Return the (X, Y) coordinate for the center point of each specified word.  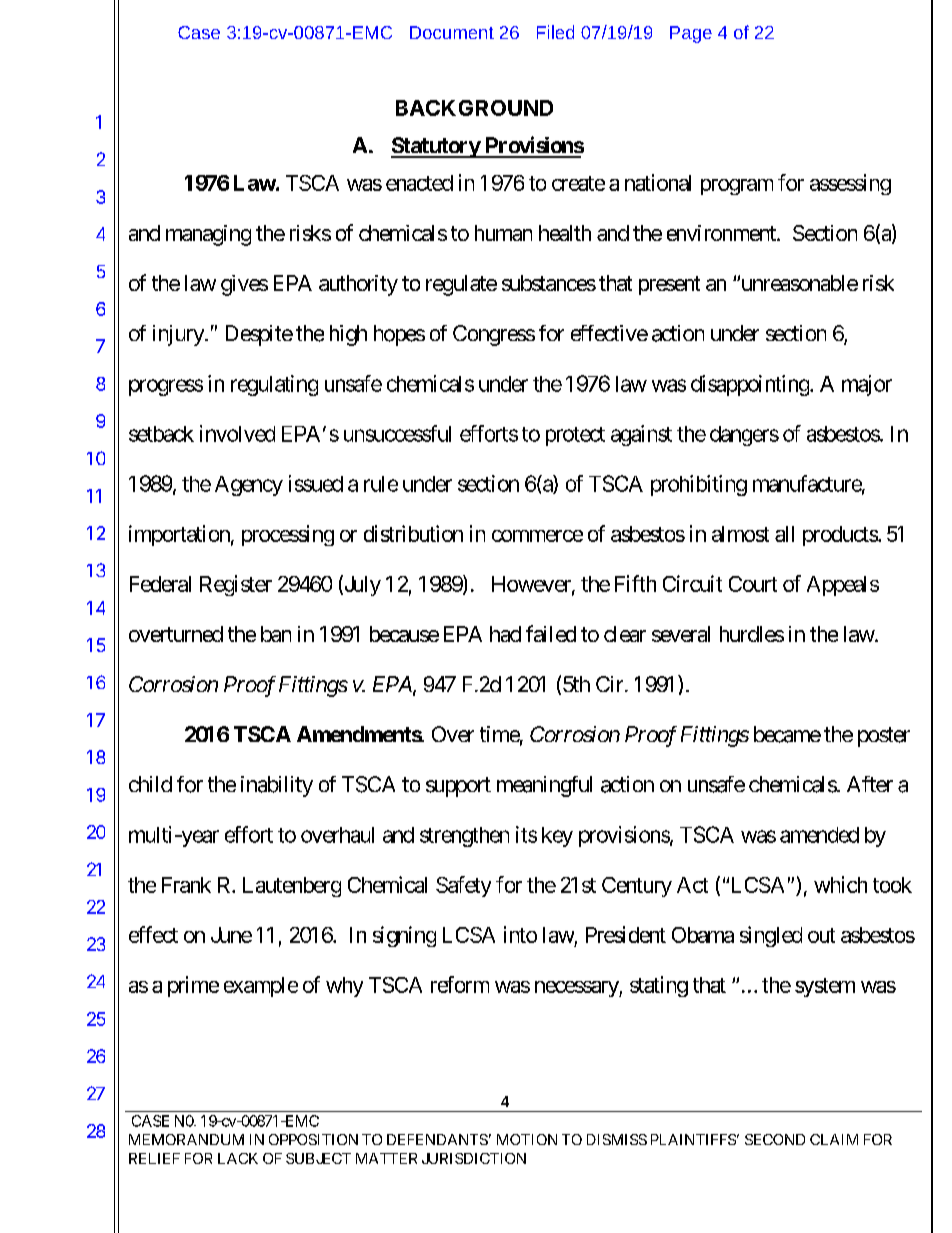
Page (691, 34)
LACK (238, 1158)
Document (452, 32)
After (870, 784)
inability (277, 786)
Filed (555, 32)
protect (575, 436)
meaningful (544, 786)
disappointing (750, 385)
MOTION (527, 1139)
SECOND (775, 1139)
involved (237, 433)
